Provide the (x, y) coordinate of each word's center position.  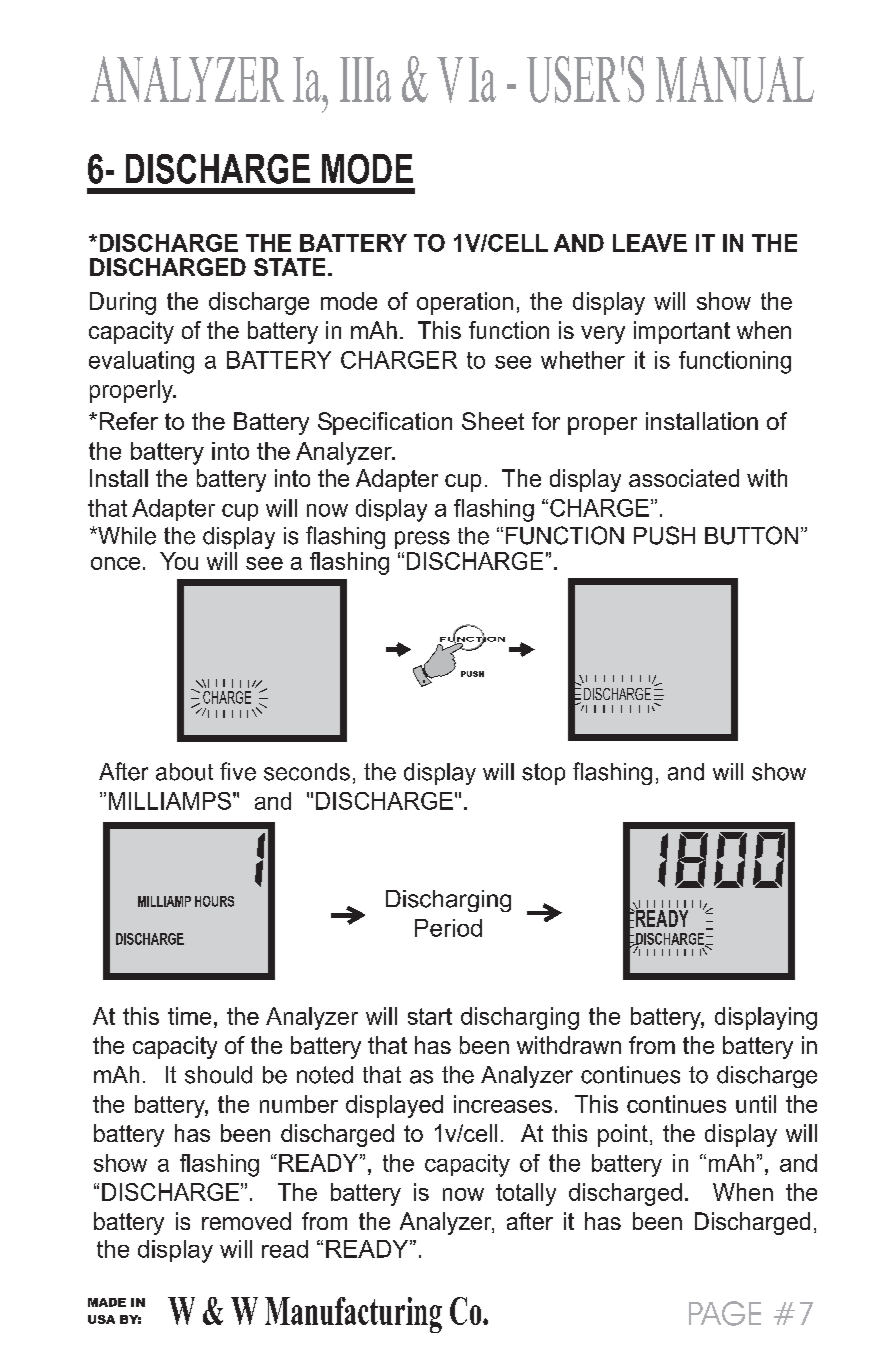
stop (543, 774)
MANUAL (735, 79)
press (422, 540)
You (179, 561)
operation (465, 303)
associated (684, 478)
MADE (107, 1302)
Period (448, 928)
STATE (289, 267)
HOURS (214, 901)
